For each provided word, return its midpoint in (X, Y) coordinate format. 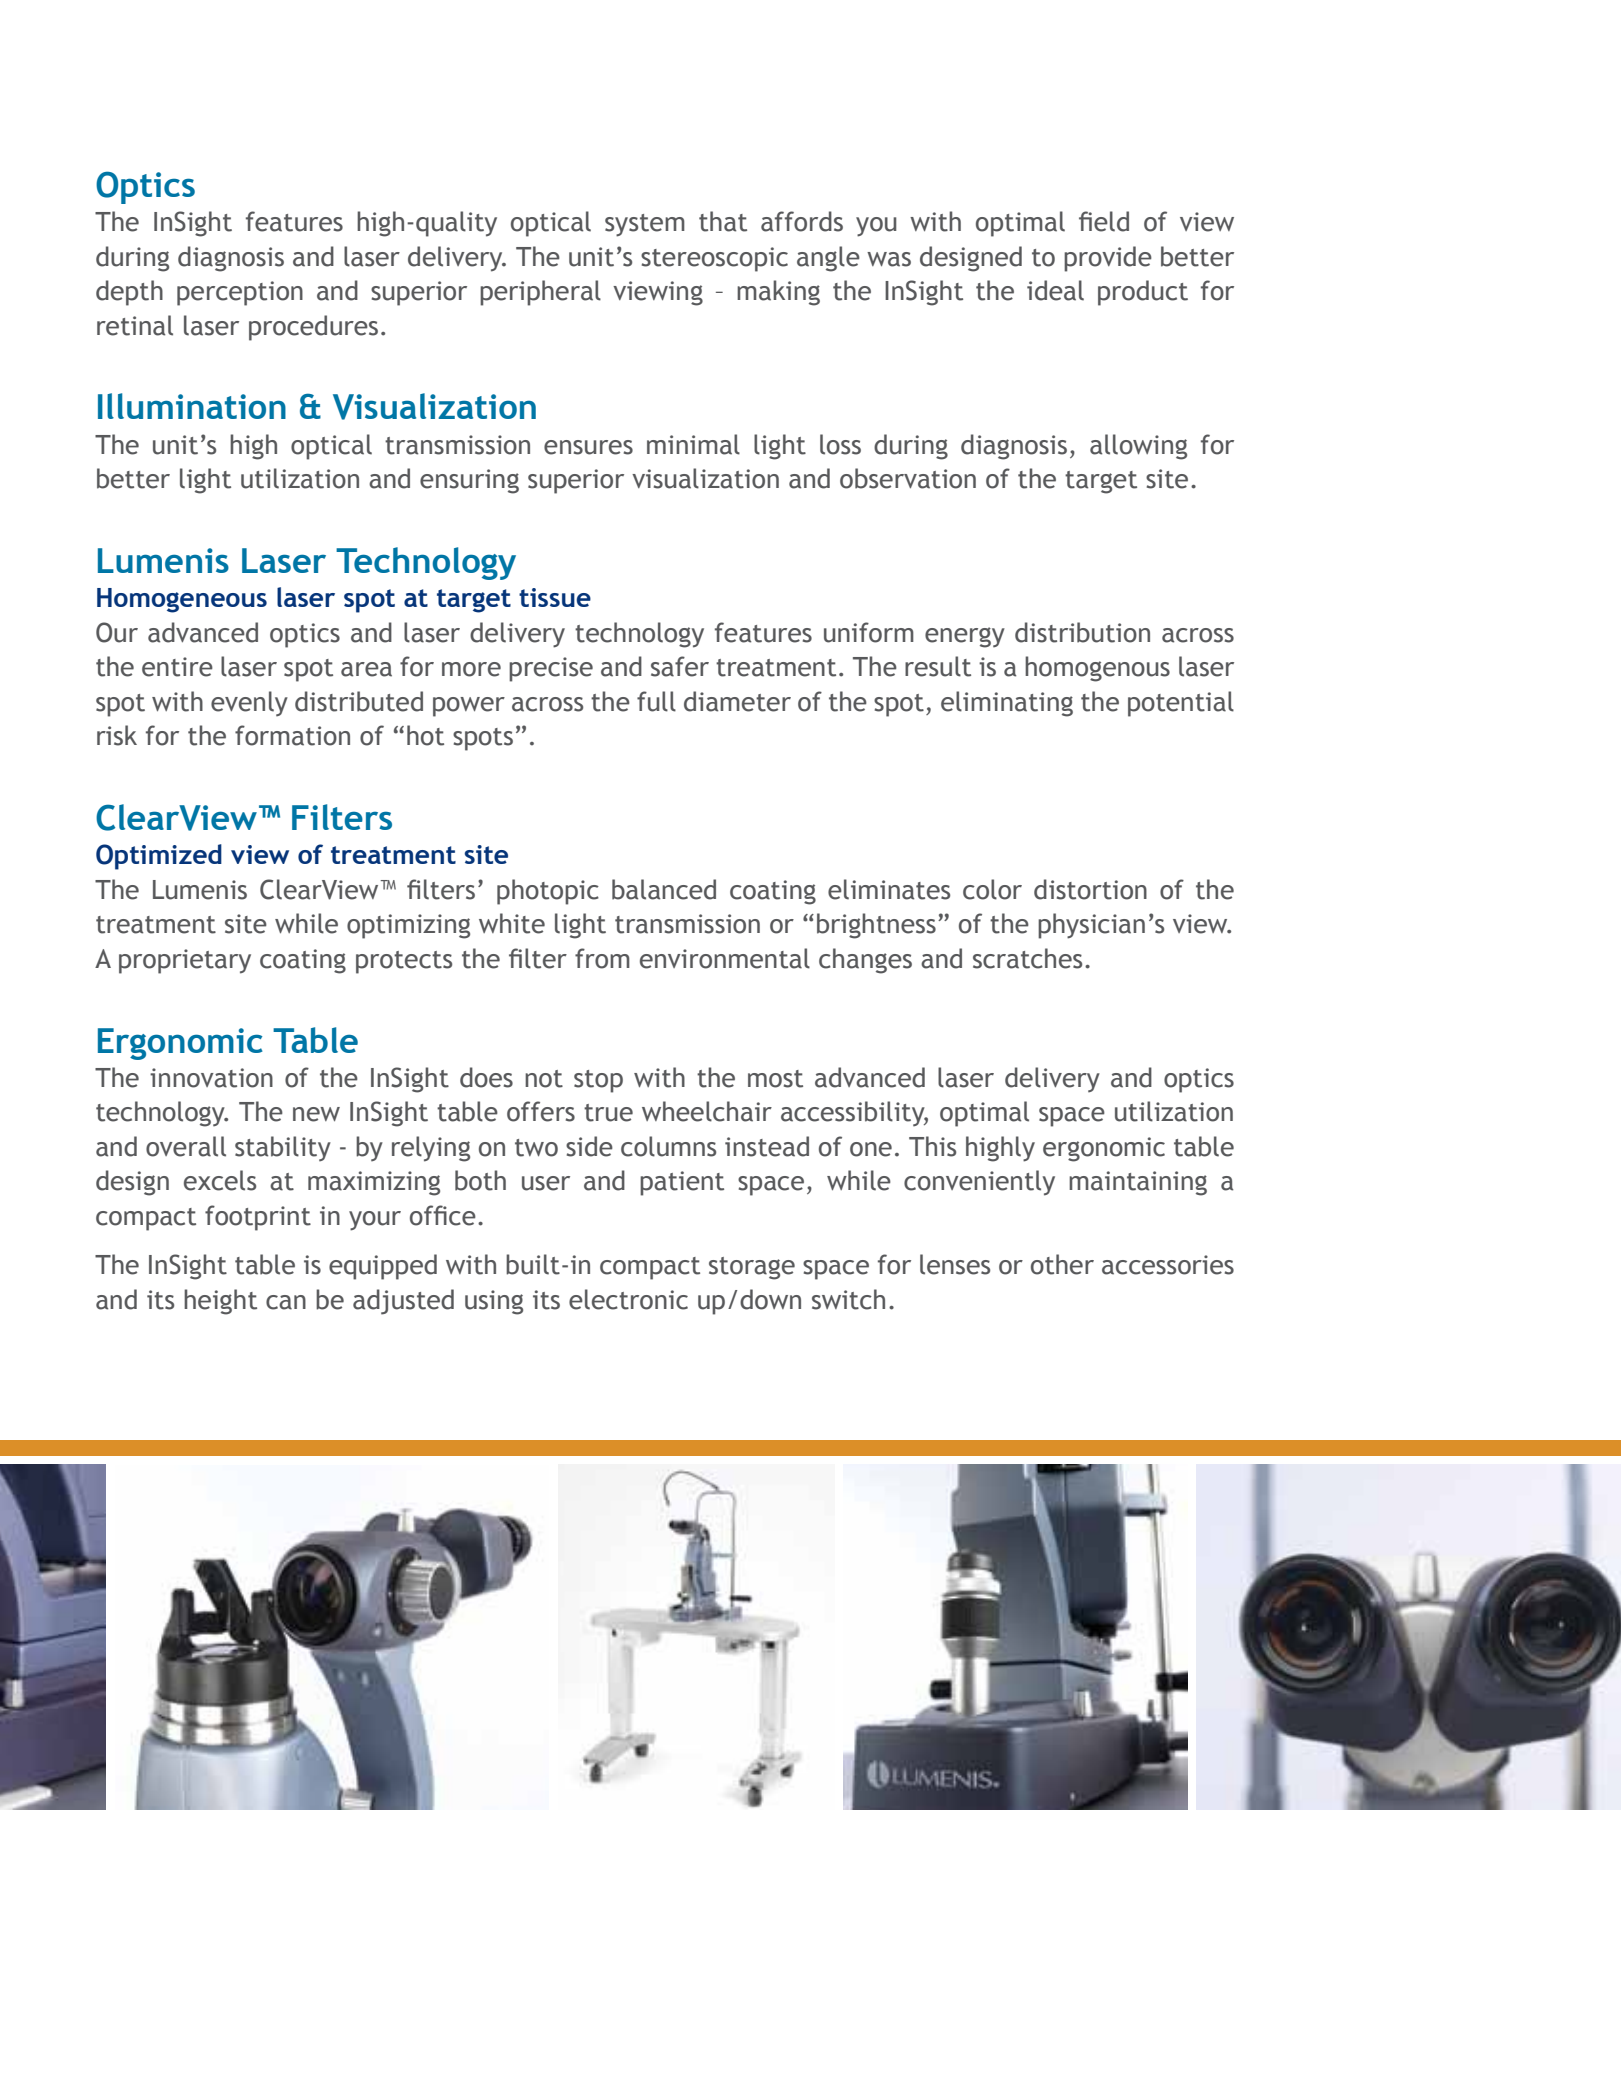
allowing (1138, 447)
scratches (1027, 958)
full (656, 701)
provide (1108, 259)
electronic (628, 1299)
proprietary (185, 961)
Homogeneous (182, 600)
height (220, 1302)
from (602, 958)
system (645, 225)
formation (292, 735)
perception (240, 293)
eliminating (1007, 704)
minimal (693, 444)
